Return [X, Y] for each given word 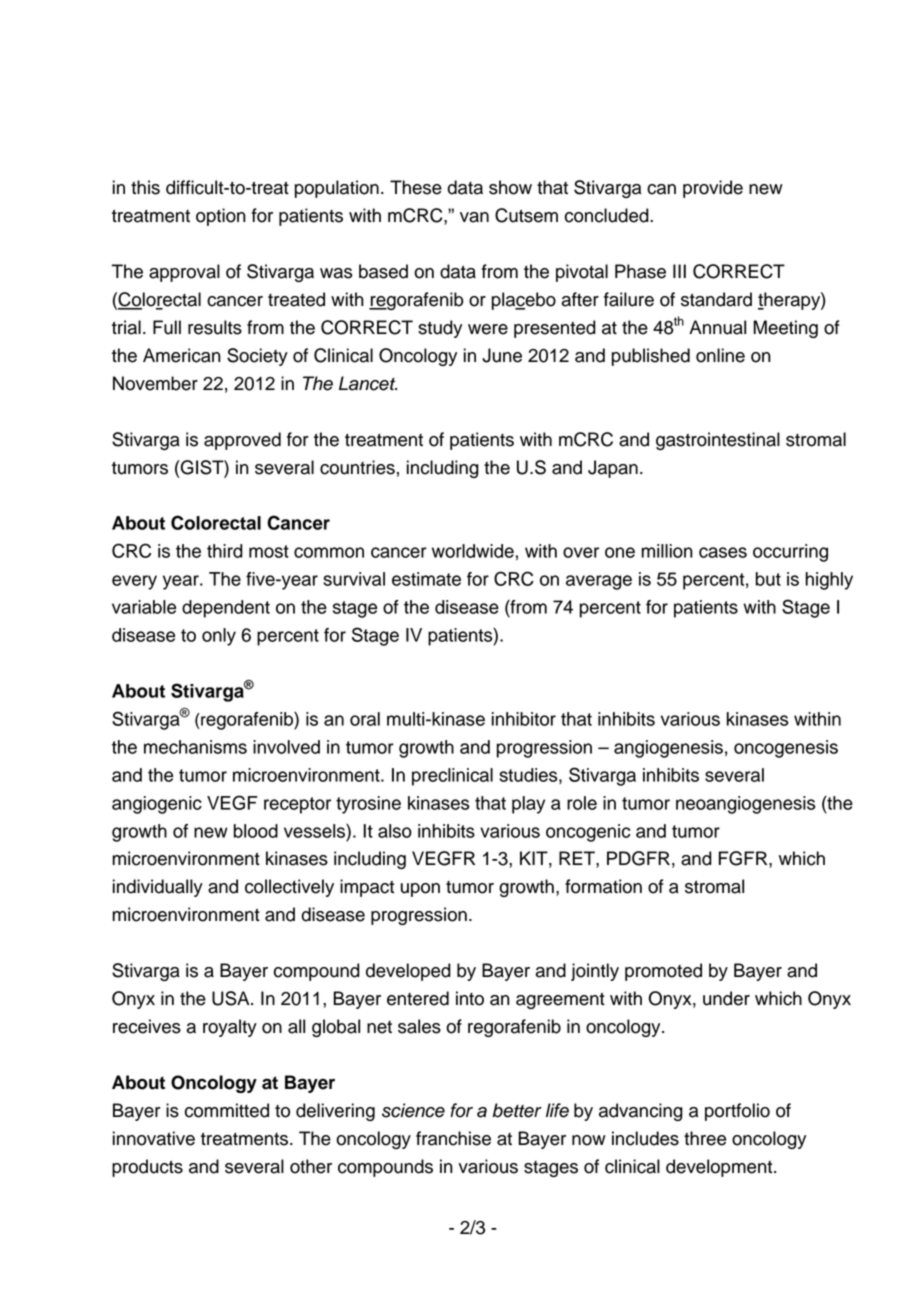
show [510, 187]
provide [713, 189]
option [221, 217]
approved [242, 441]
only [219, 637]
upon [420, 890]
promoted [663, 972]
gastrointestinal [718, 441]
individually [158, 888]
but [768, 579]
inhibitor [524, 719]
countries [357, 467]
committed [227, 1110]
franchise [453, 1138]
